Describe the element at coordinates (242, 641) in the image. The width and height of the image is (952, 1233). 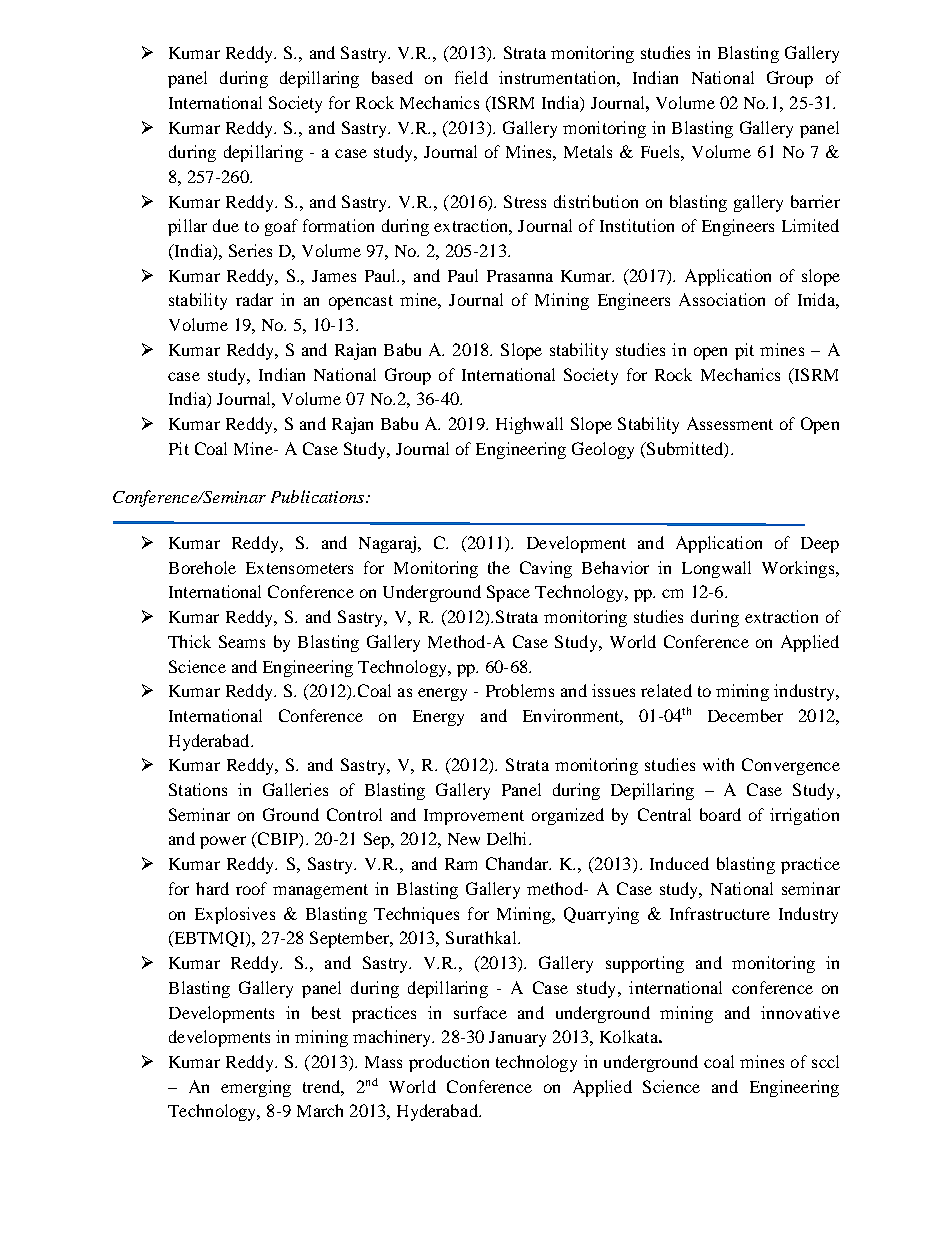
I see `Seams` at that location.
